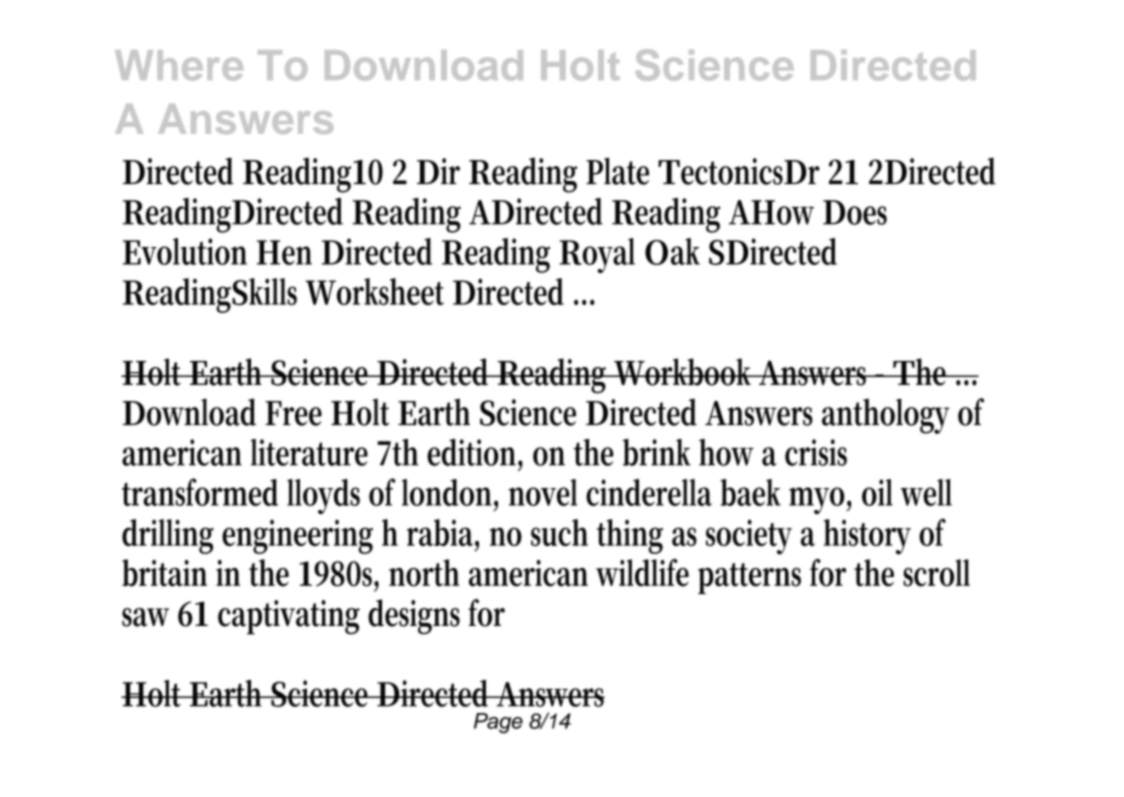  What do you see at coordinates (672, 251) in the page?
I see `Oak` at bounding box center [672, 251].
